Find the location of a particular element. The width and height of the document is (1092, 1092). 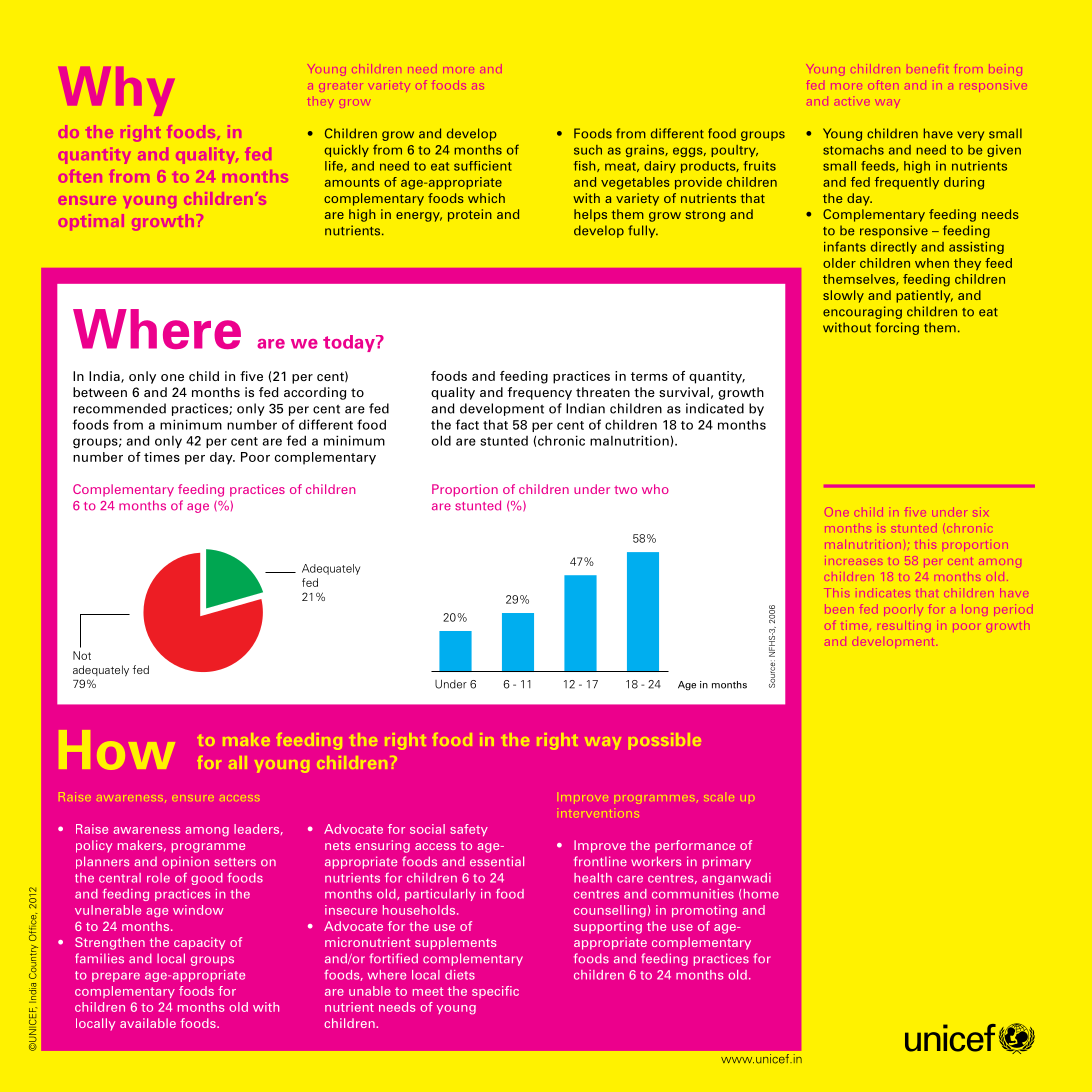

fish is located at coordinates (586, 166).
